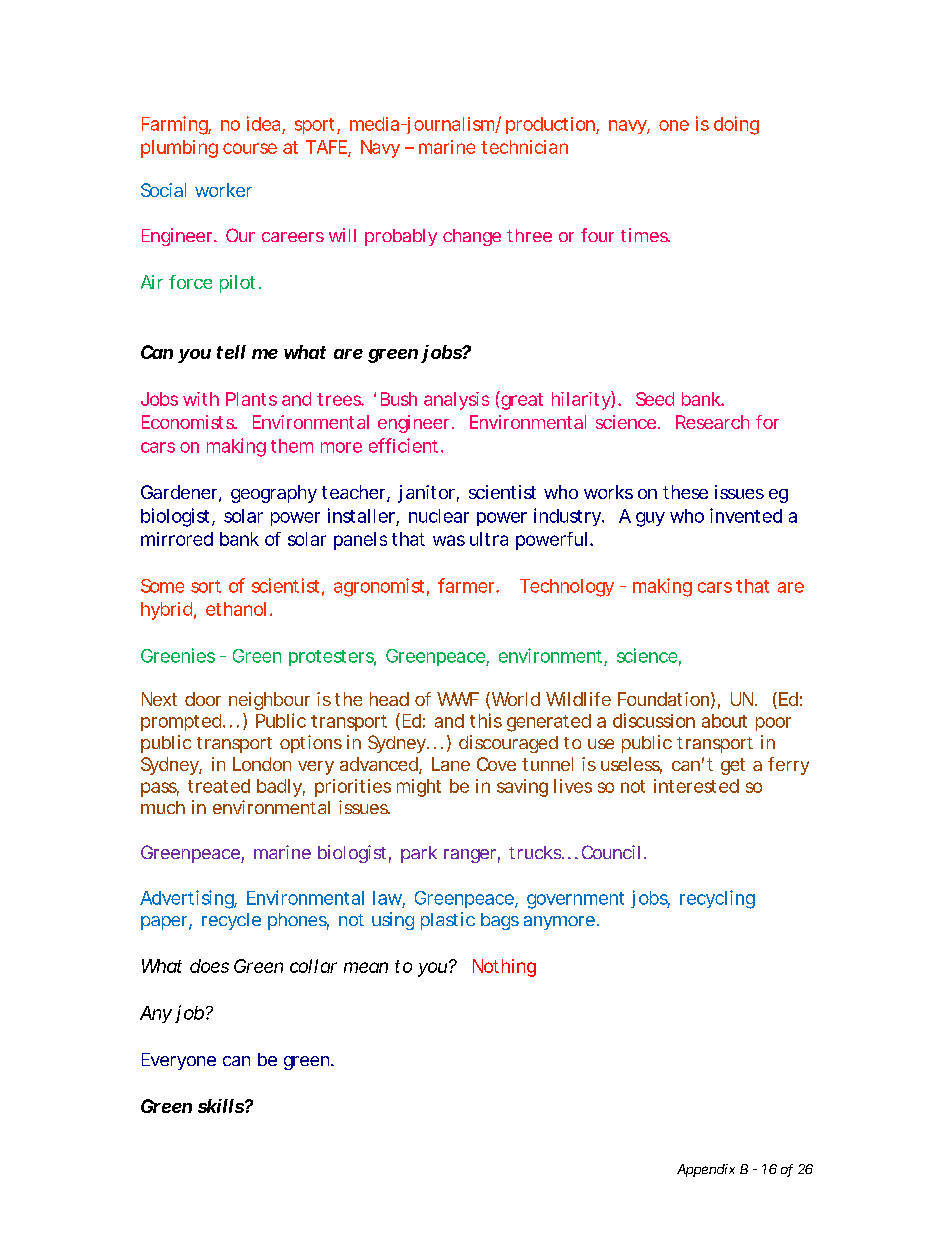 The height and width of the screenshot is (1233, 952). I want to click on course, so click(250, 148).
